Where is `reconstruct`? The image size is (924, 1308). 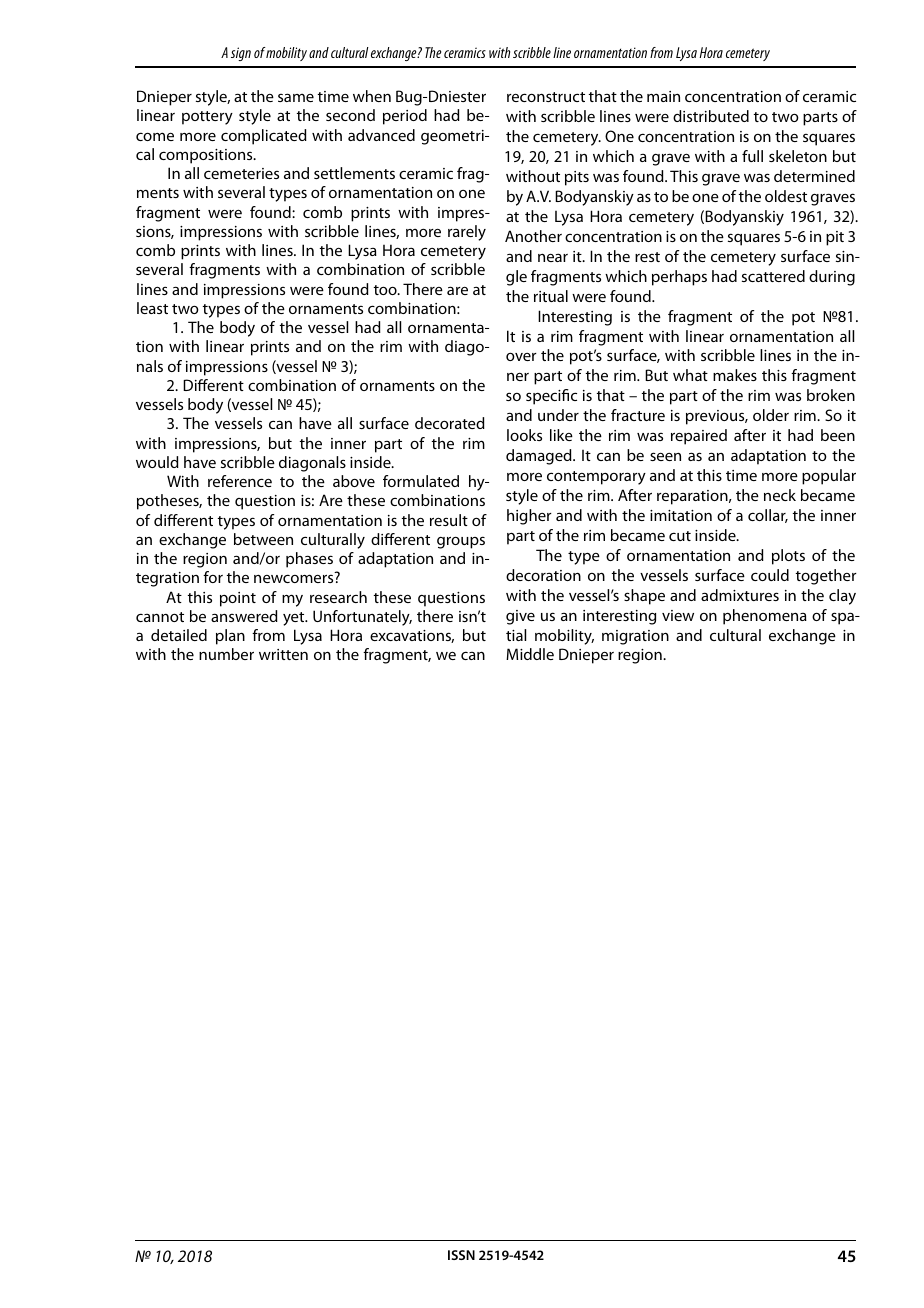
reconstruct is located at coordinates (546, 97).
